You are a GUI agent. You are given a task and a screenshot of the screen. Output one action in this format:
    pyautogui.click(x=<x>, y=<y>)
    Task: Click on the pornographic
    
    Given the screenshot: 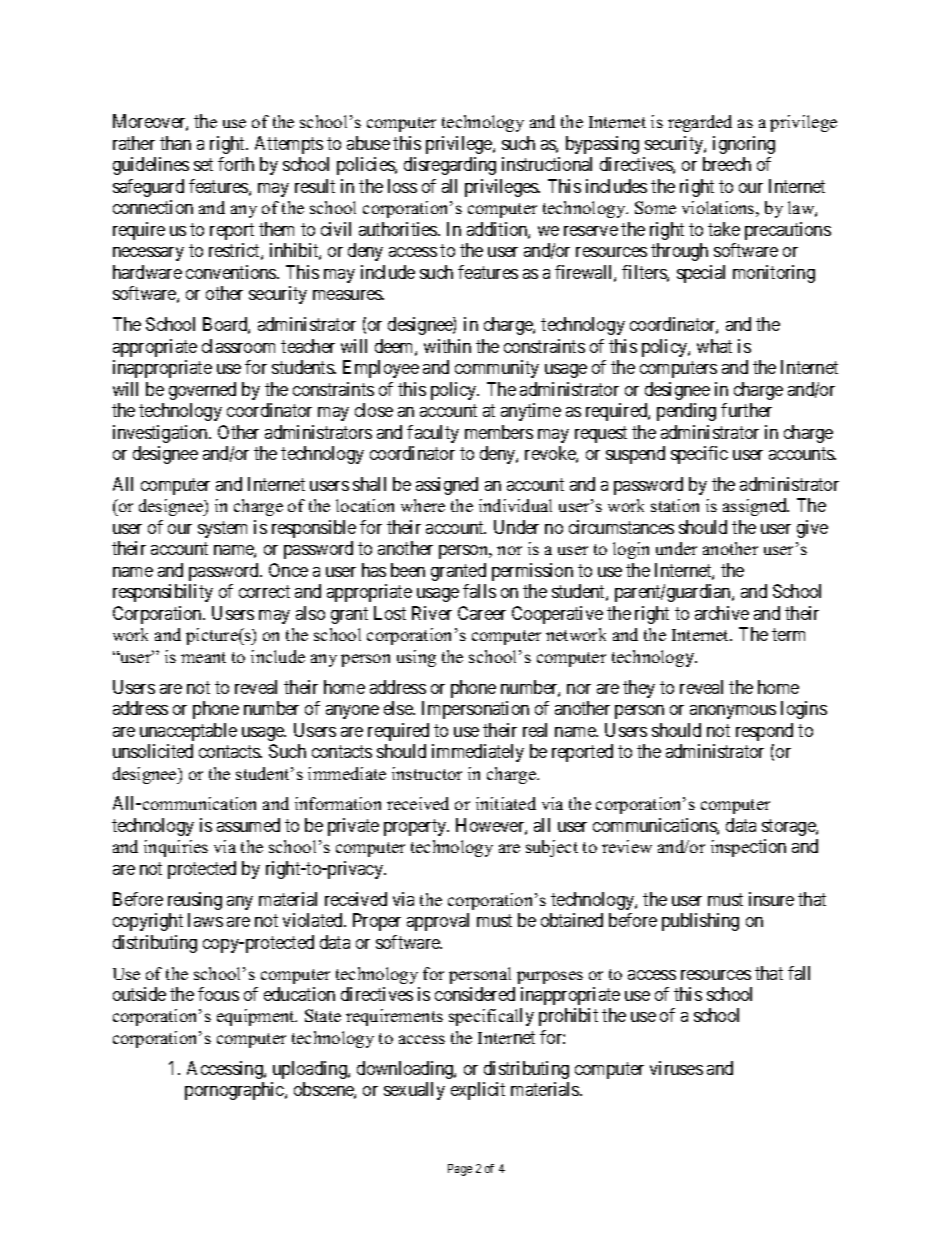 What is the action you would take?
    pyautogui.click(x=235, y=1091)
